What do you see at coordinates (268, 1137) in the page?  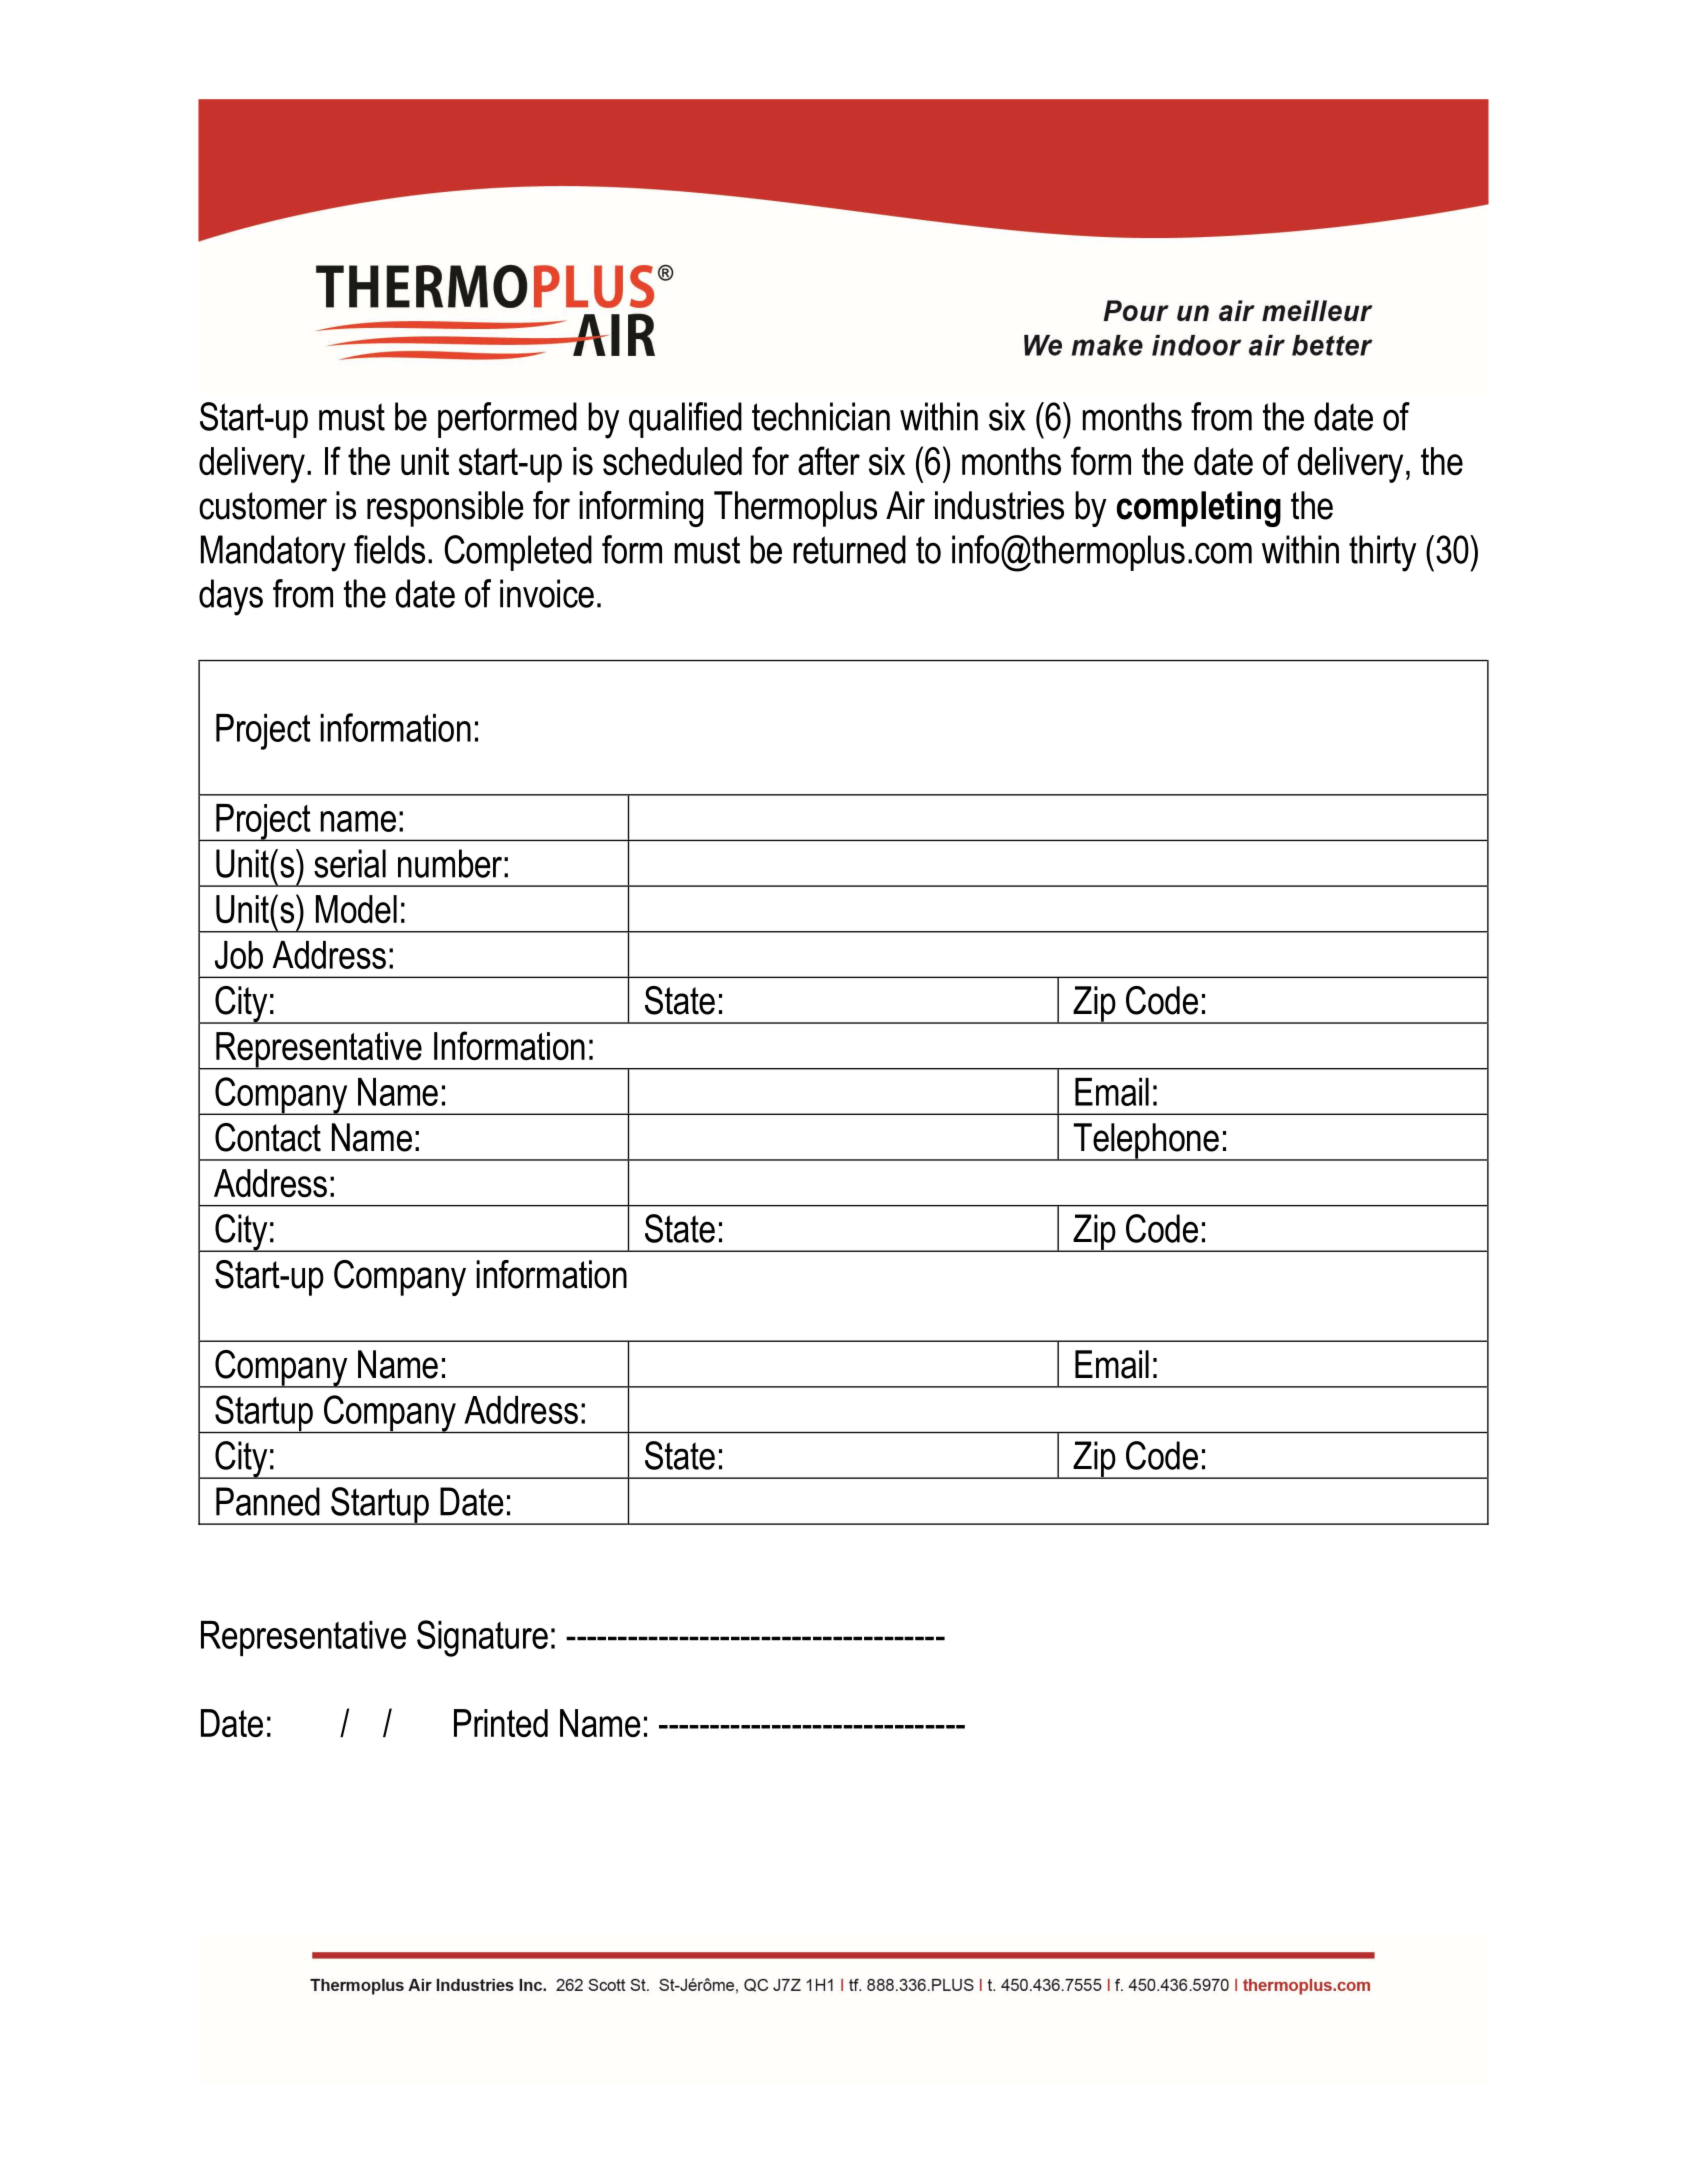 I see `Contact` at bounding box center [268, 1137].
